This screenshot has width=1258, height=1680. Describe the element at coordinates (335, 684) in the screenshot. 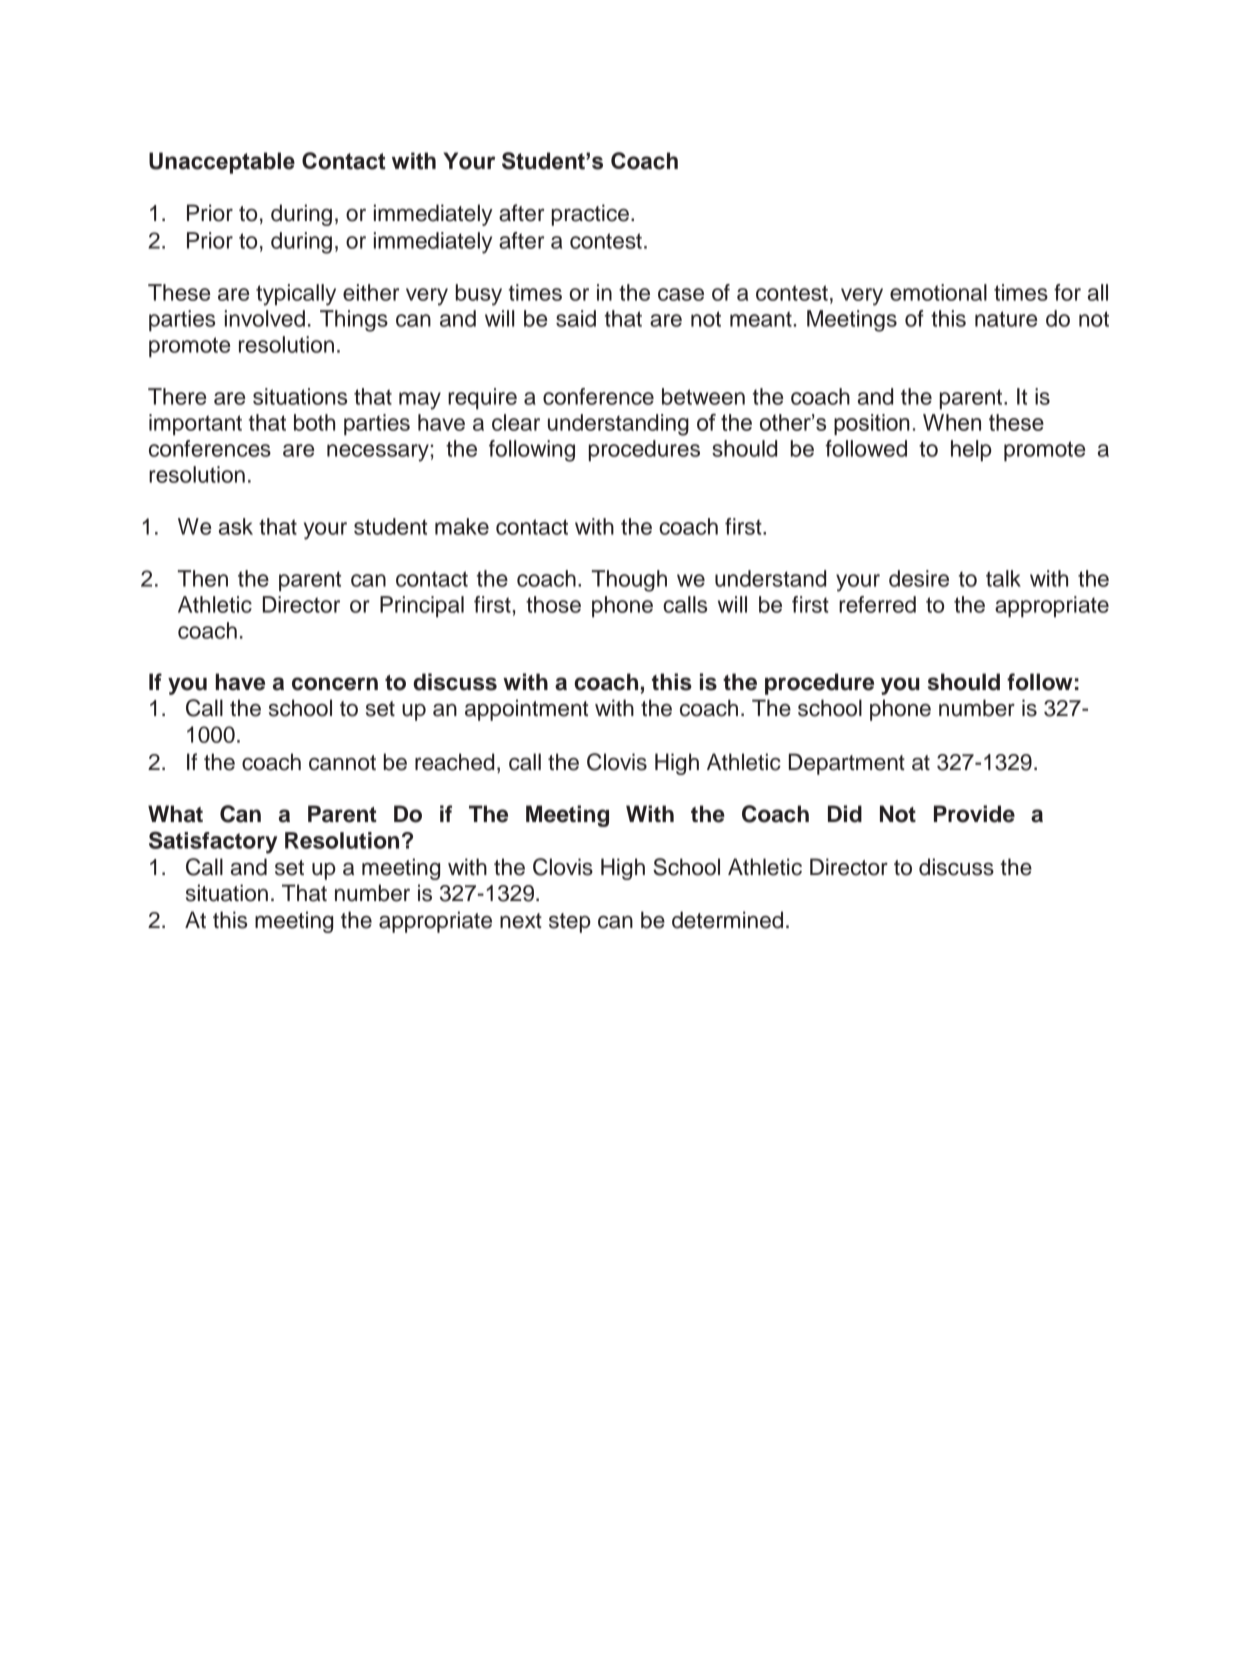

I see `concern` at that location.
